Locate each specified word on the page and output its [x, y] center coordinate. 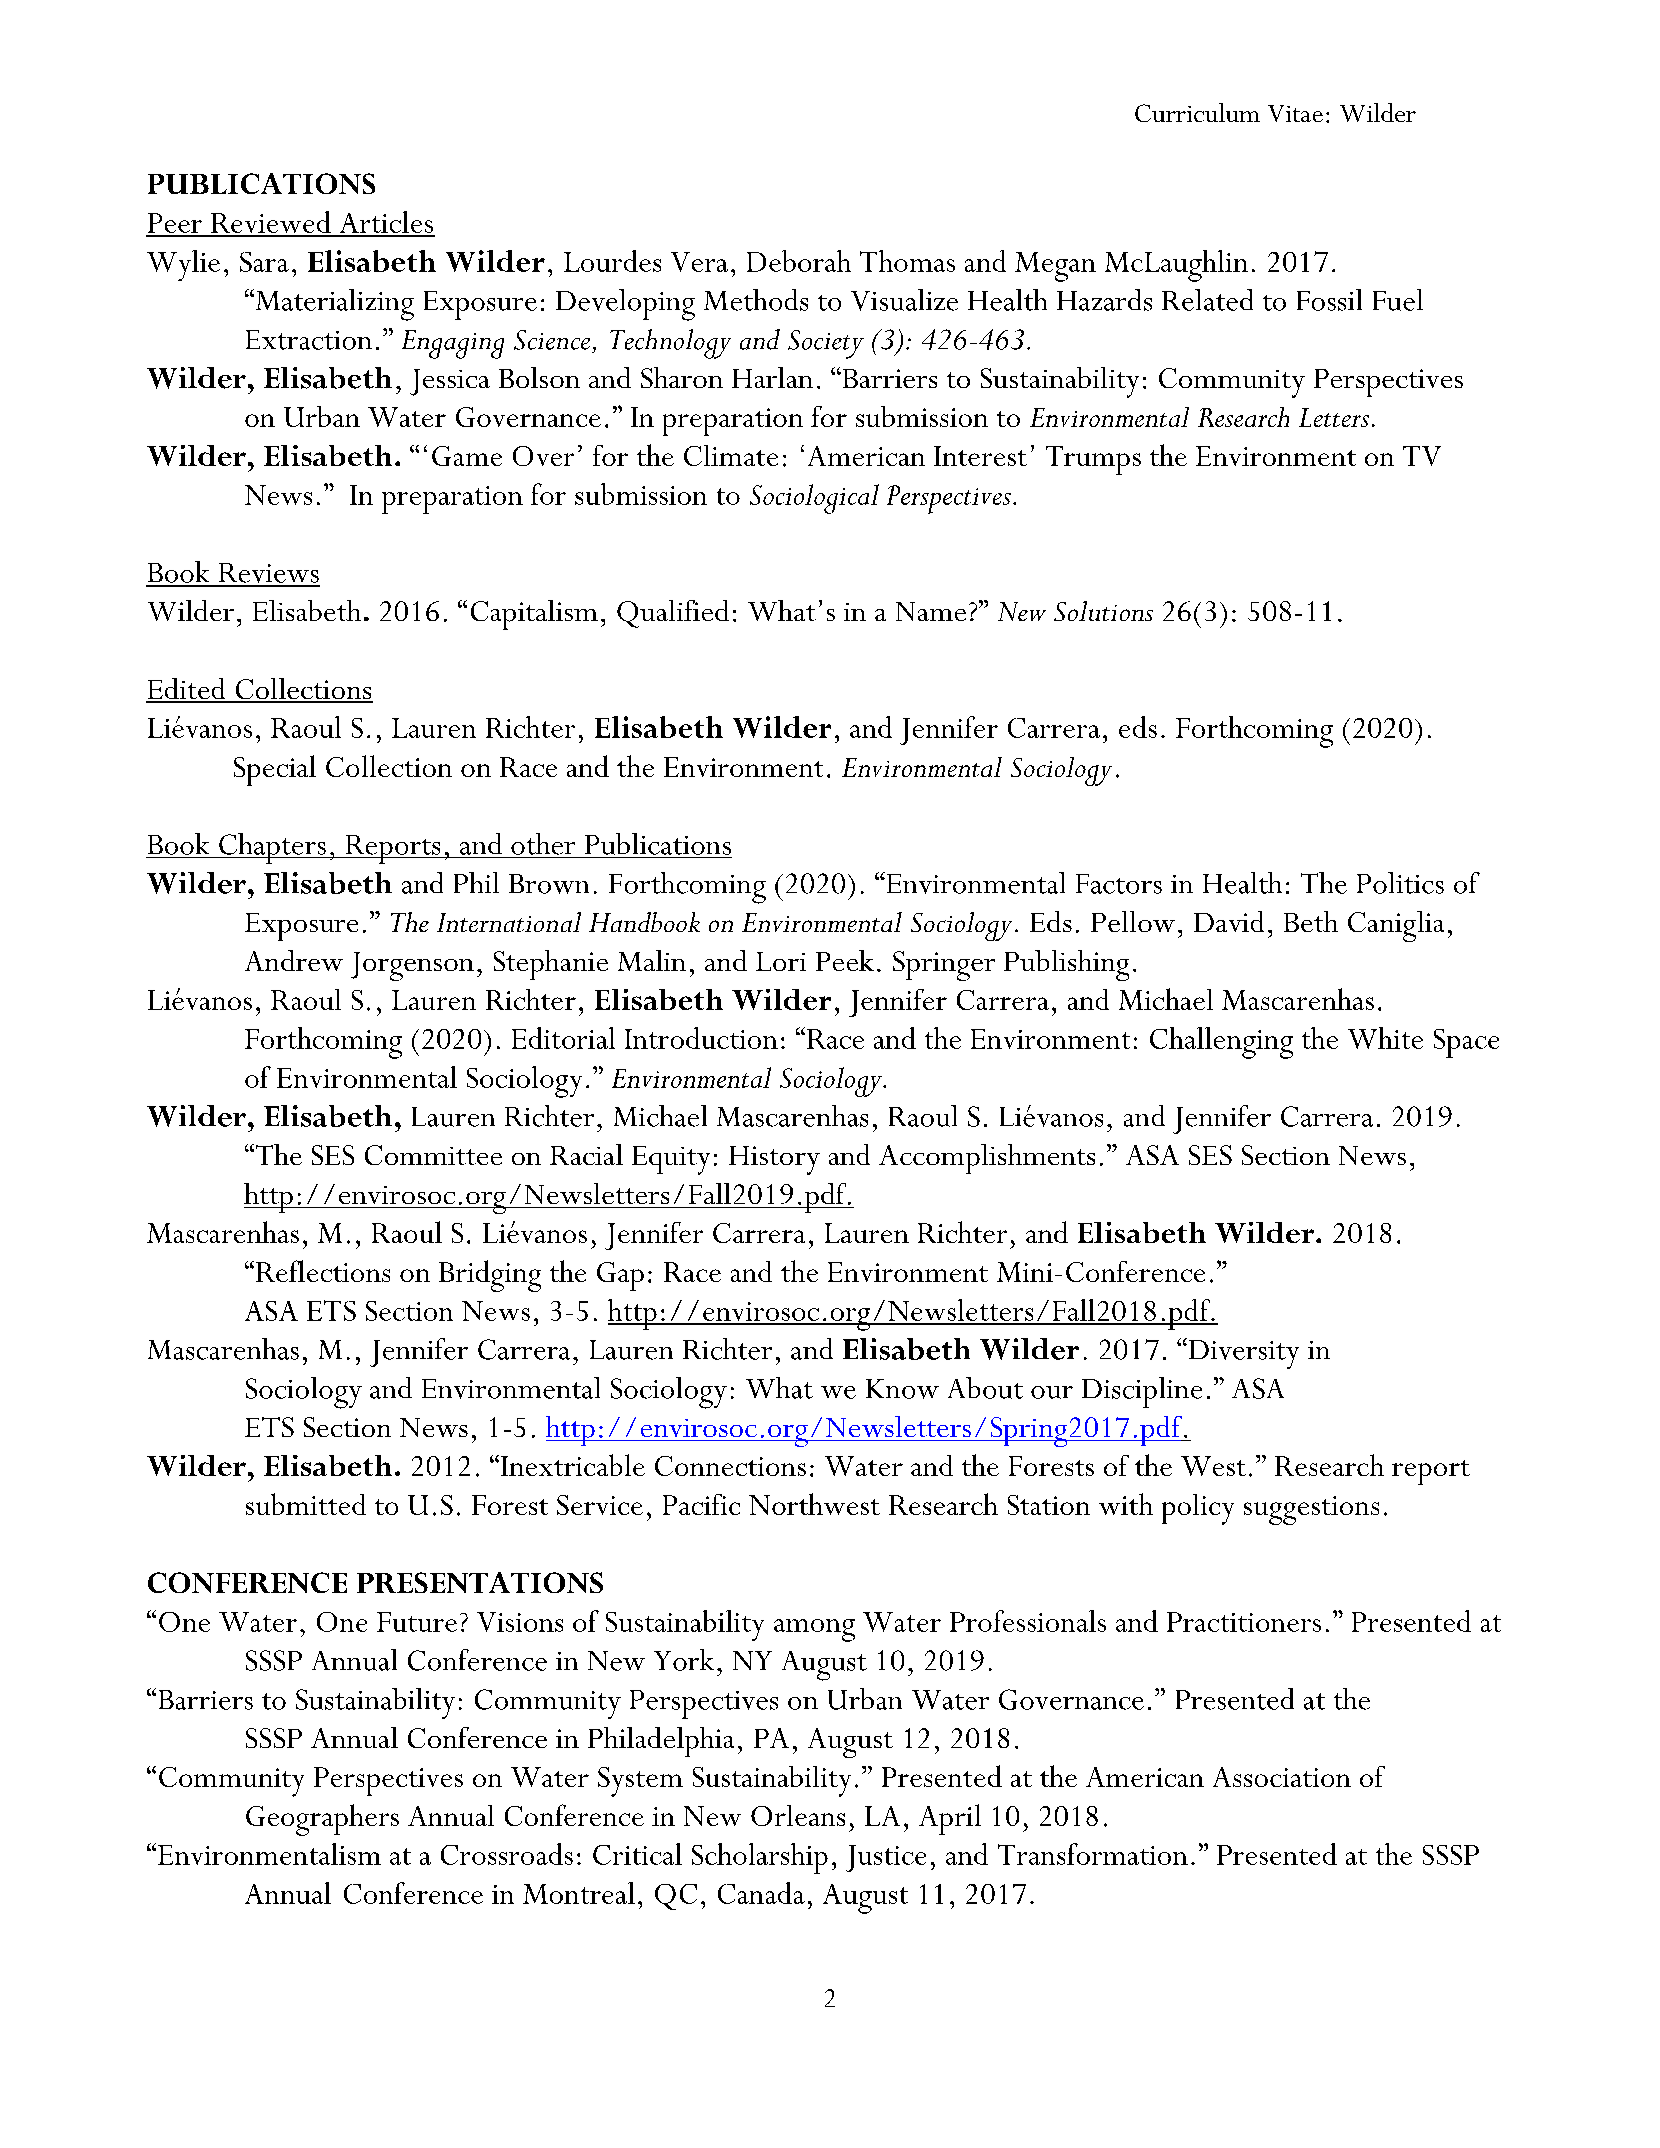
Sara [264, 262]
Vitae [1295, 113]
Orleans [798, 1815]
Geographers [322, 1820]
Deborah [799, 261]
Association [1282, 1777]
